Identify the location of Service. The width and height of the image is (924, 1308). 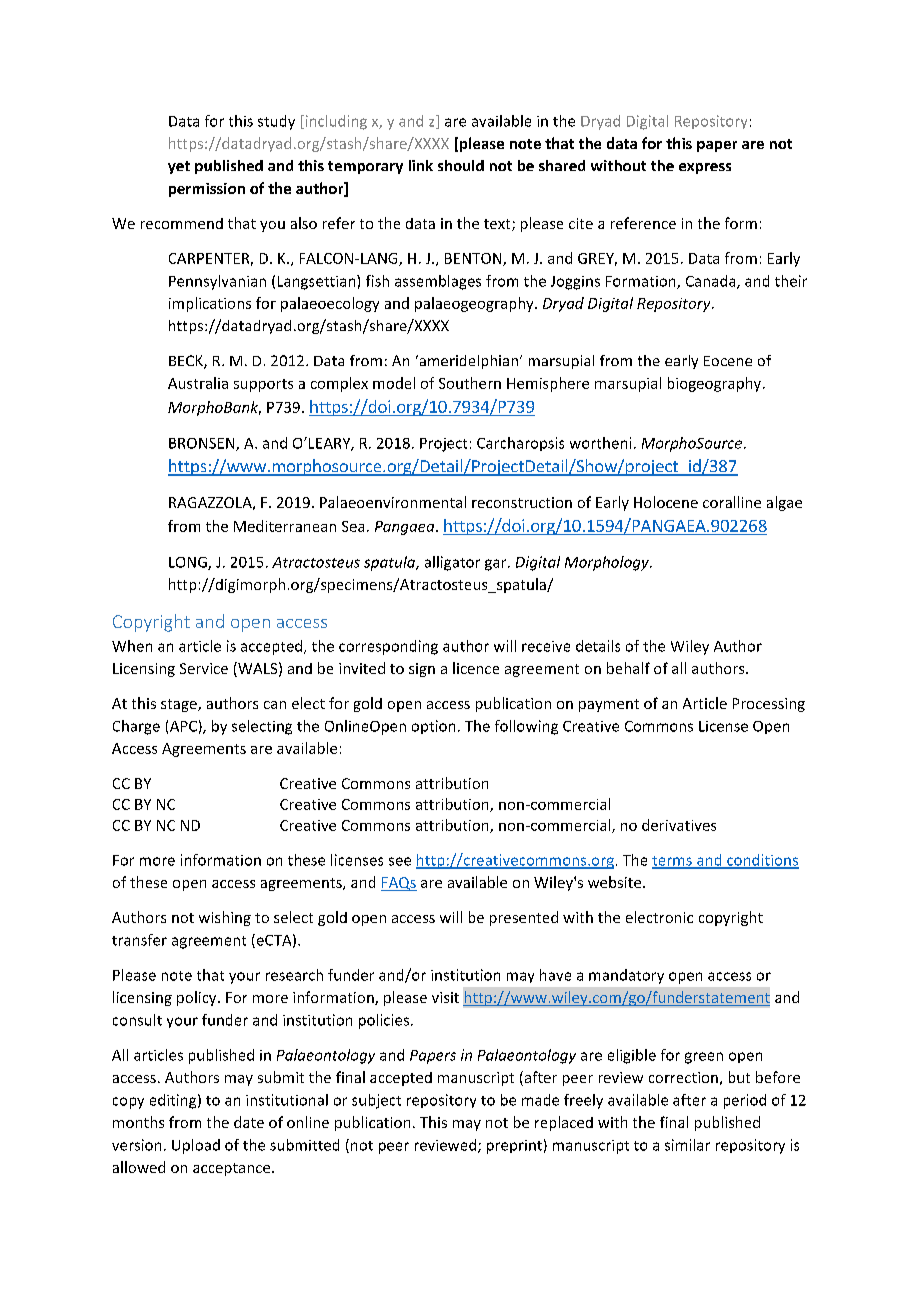
(204, 668).
